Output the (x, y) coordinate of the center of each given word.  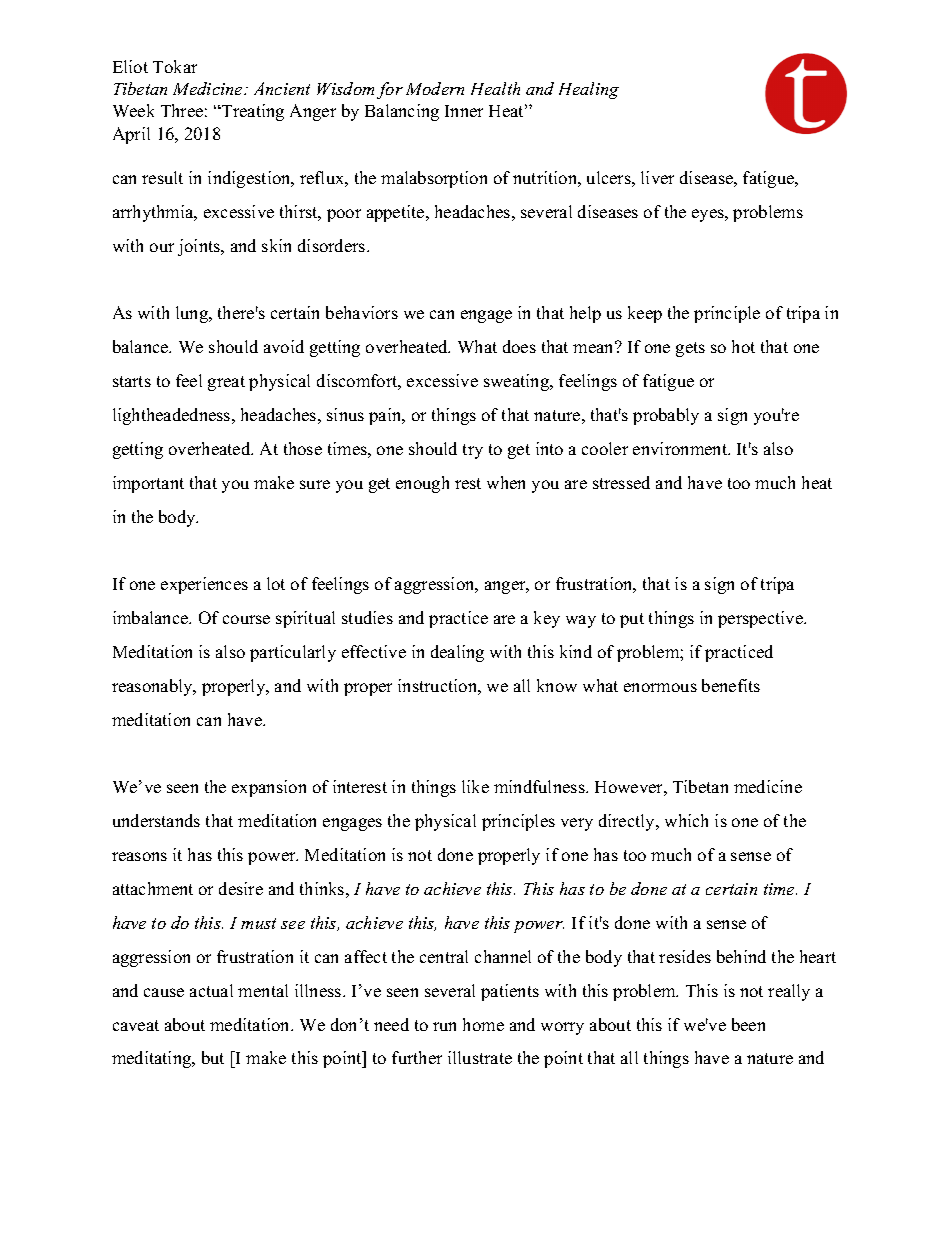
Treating (252, 112)
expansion (269, 788)
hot (743, 346)
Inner (464, 111)
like (475, 786)
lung (193, 314)
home (483, 1024)
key (547, 619)
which (686, 820)
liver (657, 177)
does (519, 346)
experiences (204, 585)
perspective (761, 619)
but (213, 1057)
